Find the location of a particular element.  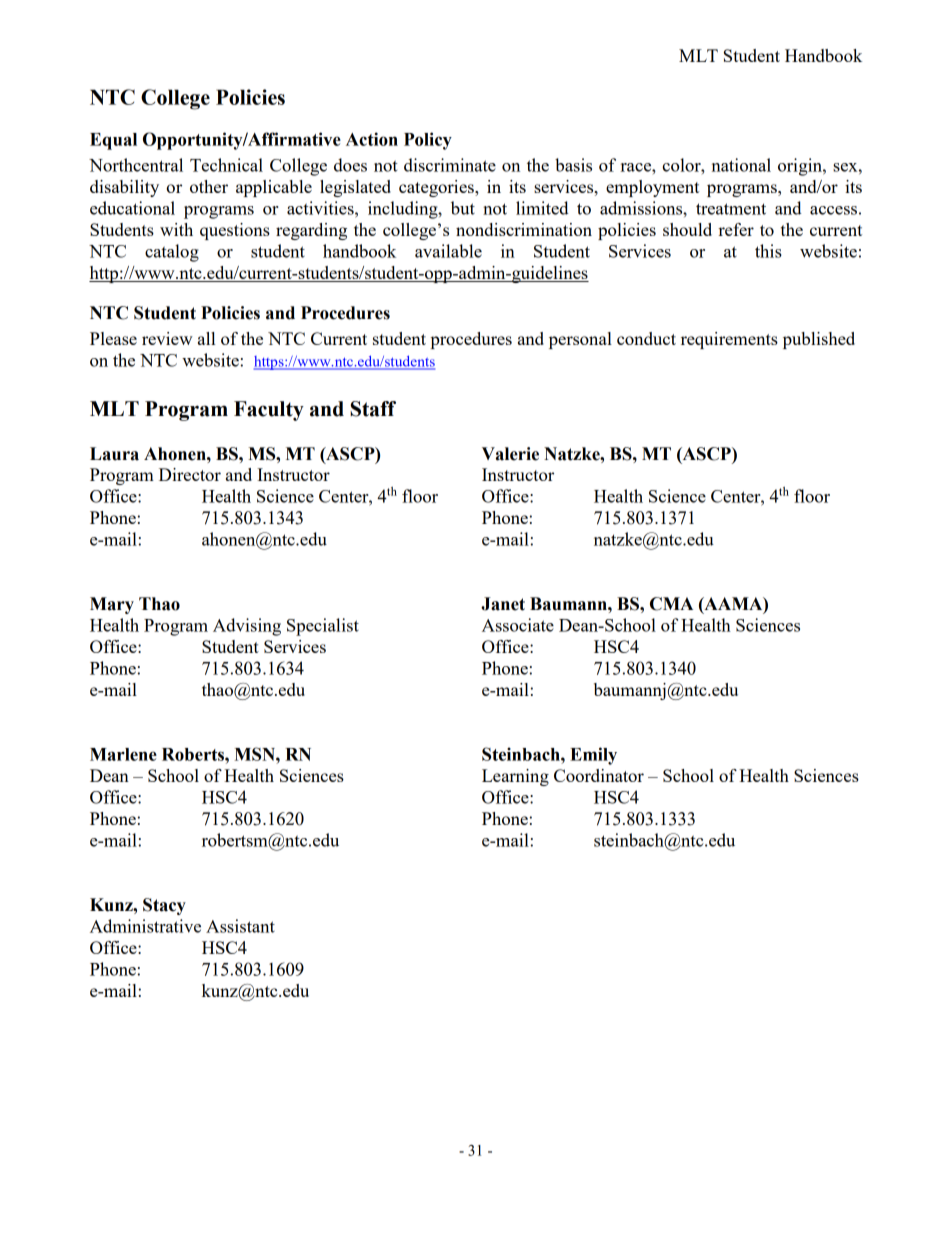

national is located at coordinates (741, 165).
